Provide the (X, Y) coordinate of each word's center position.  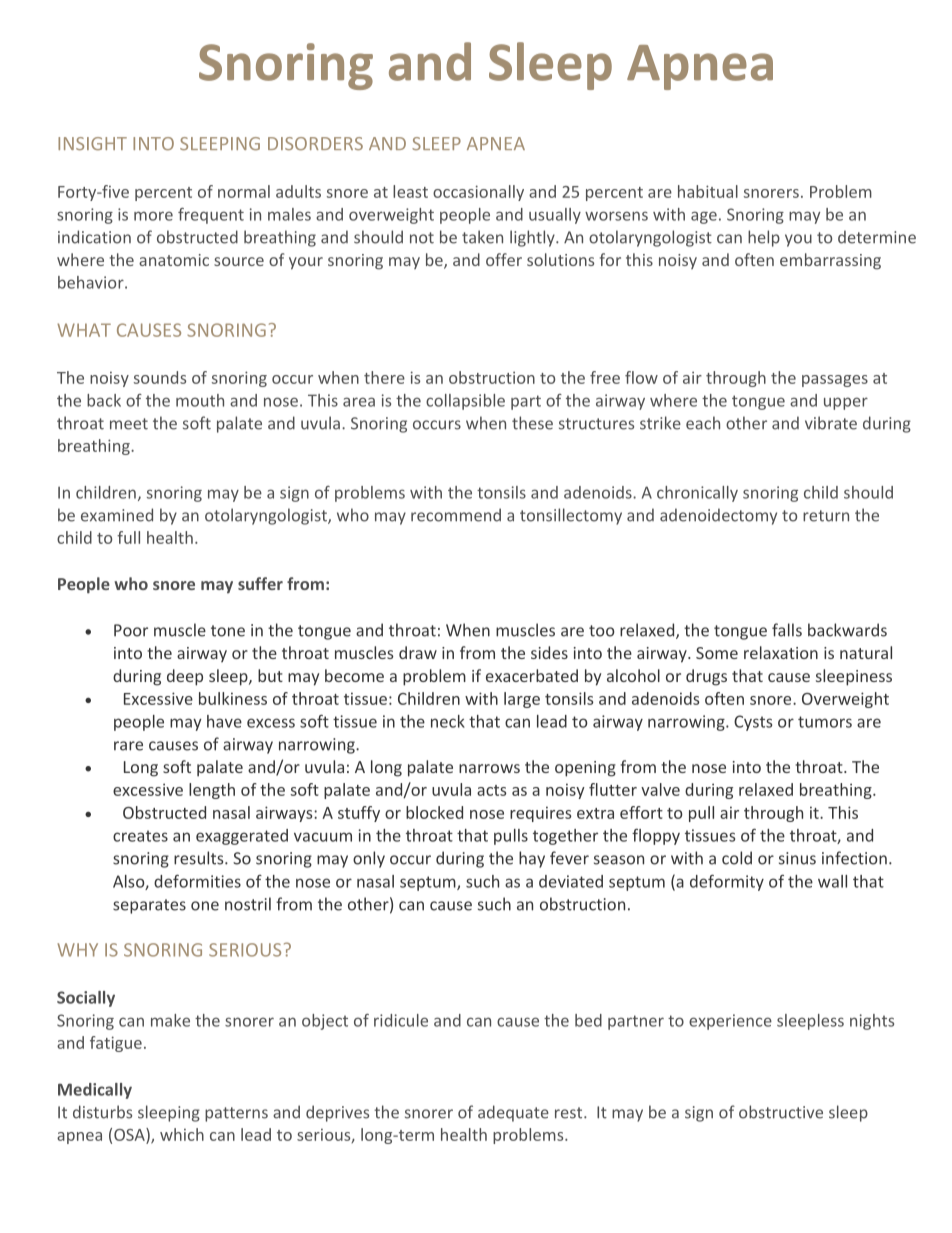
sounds (160, 377)
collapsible (465, 402)
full (128, 537)
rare (128, 746)
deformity (727, 882)
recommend (456, 515)
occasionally (478, 193)
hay (532, 859)
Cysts (753, 723)
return (826, 516)
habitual (708, 191)
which (182, 1134)
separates (149, 906)
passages (835, 381)
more (153, 216)
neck (448, 721)
